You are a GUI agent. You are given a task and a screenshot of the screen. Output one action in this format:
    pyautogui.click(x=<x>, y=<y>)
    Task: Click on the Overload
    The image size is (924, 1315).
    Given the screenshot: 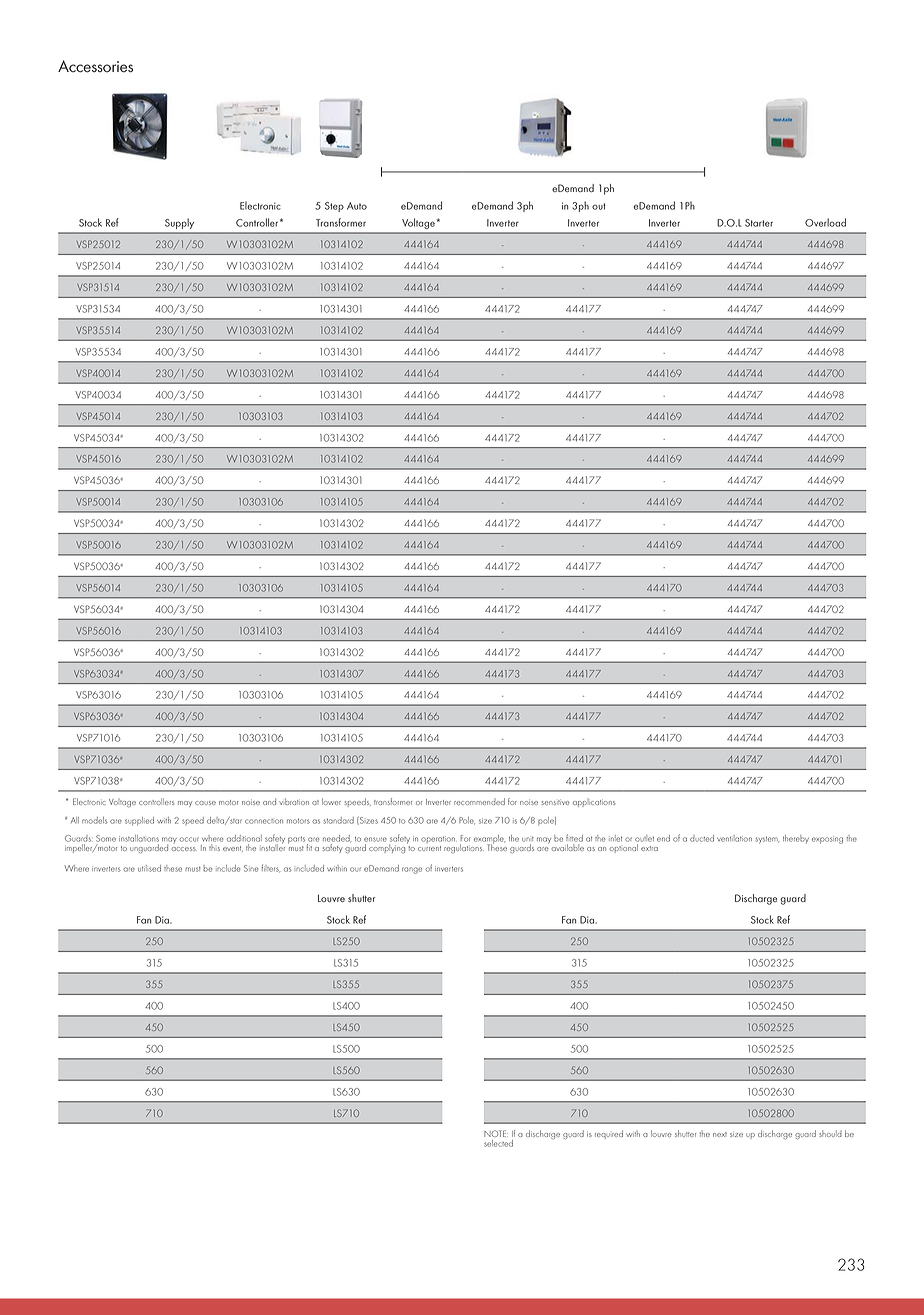 What is the action you would take?
    pyautogui.click(x=825, y=222)
